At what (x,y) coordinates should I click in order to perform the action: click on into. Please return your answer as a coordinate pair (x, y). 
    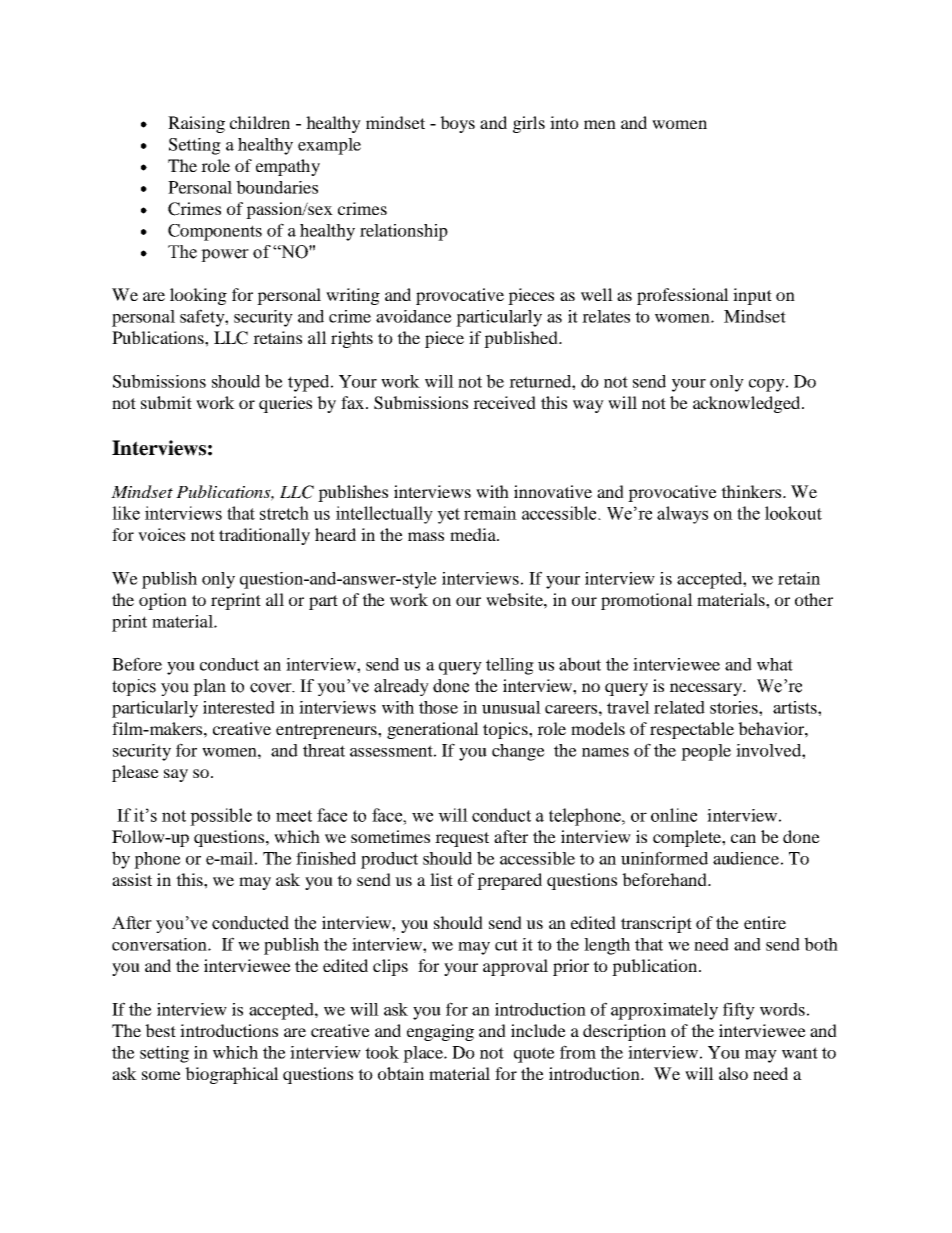
    Looking at the image, I should click on (564, 122).
